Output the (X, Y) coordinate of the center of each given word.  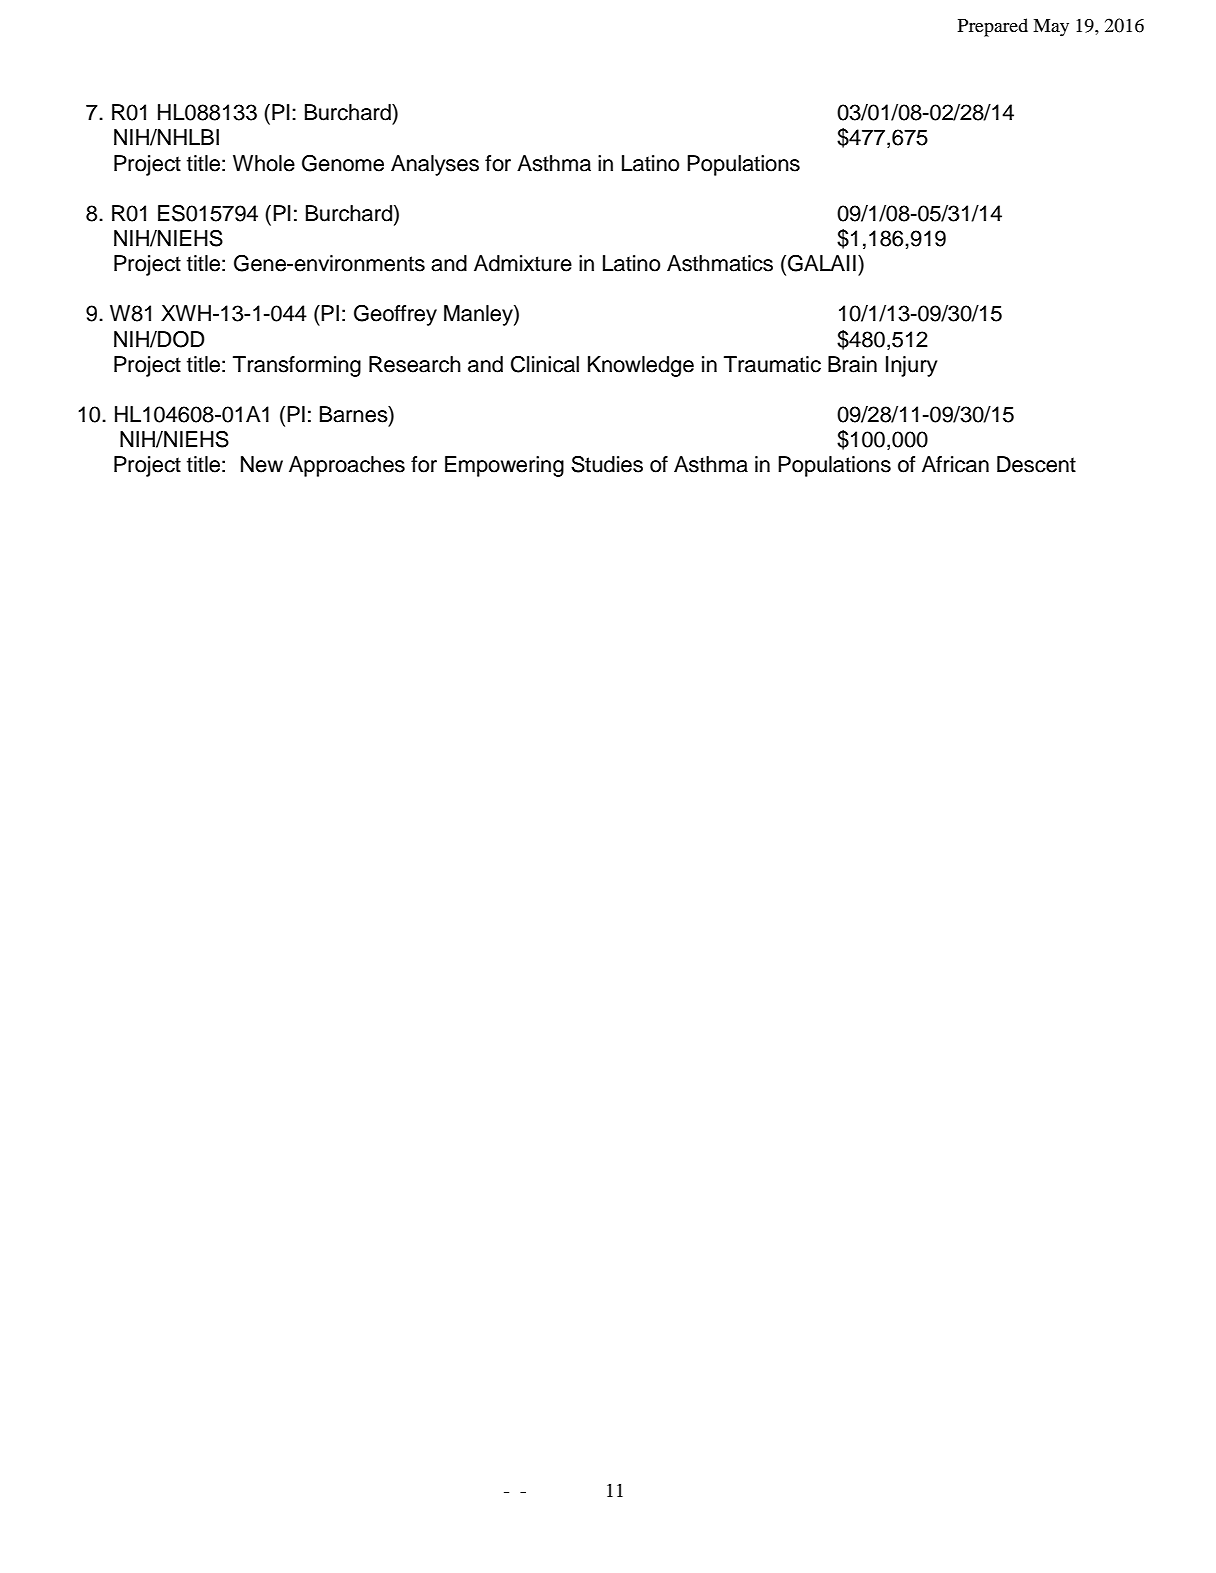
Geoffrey (395, 315)
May (1051, 28)
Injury (911, 366)
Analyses (435, 165)
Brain (852, 364)
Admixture (523, 263)
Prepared (993, 27)
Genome (343, 163)
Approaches (347, 466)
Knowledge (641, 366)
